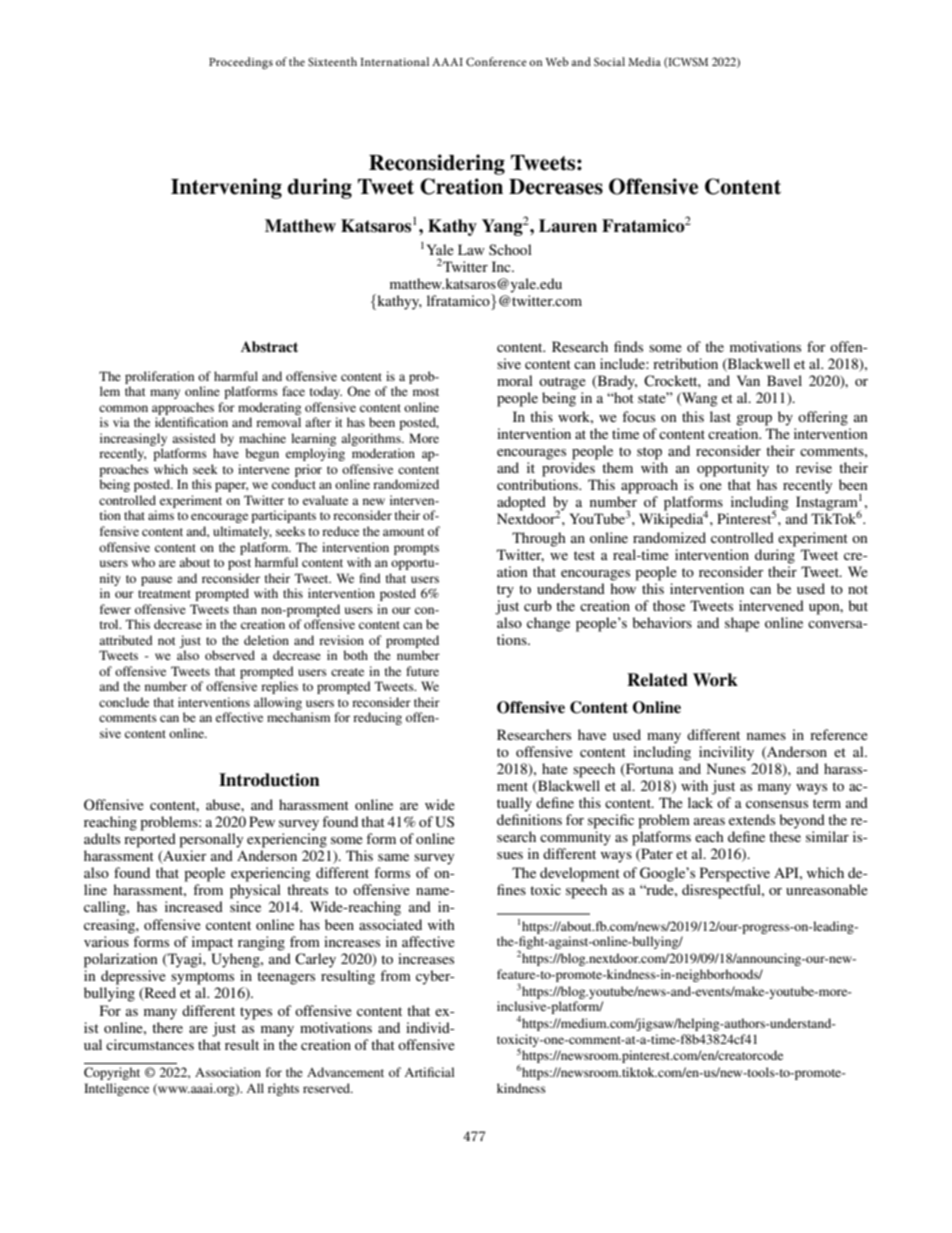 The height and width of the screenshot is (1233, 952). I want to click on reserved, so click(328, 1088).
